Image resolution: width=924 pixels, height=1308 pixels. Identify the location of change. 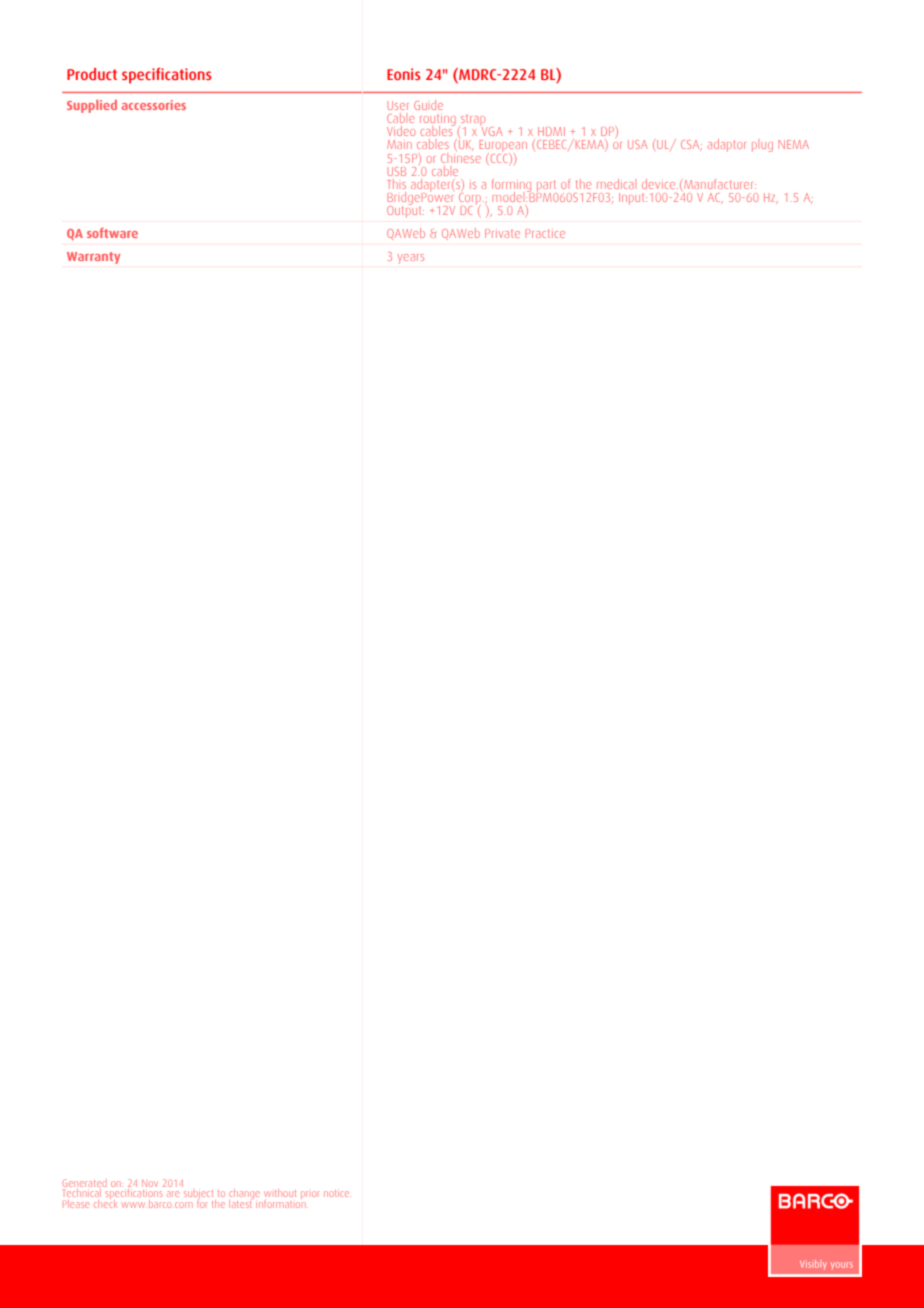
(244, 1195).
